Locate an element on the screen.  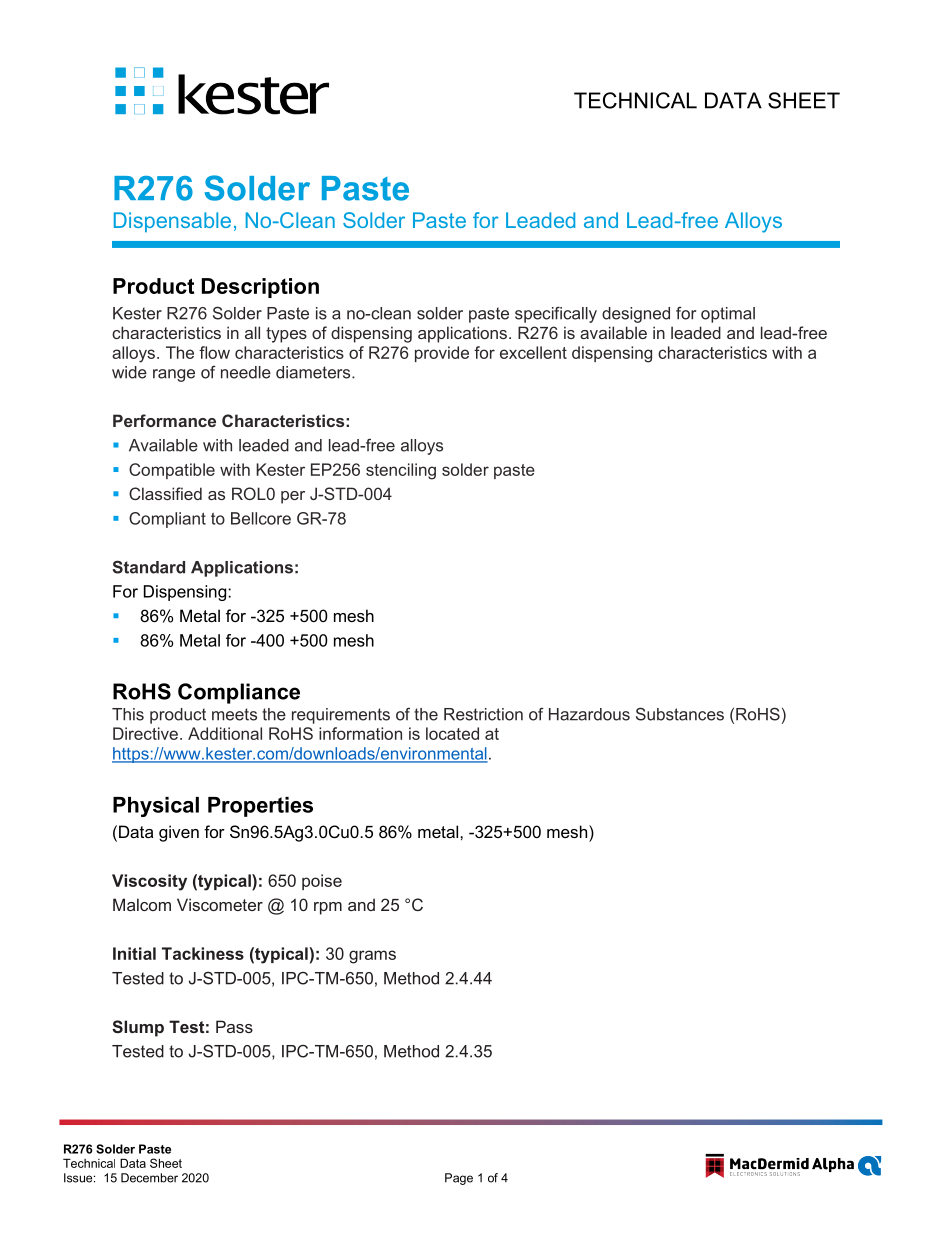
Page is located at coordinates (459, 1179).
